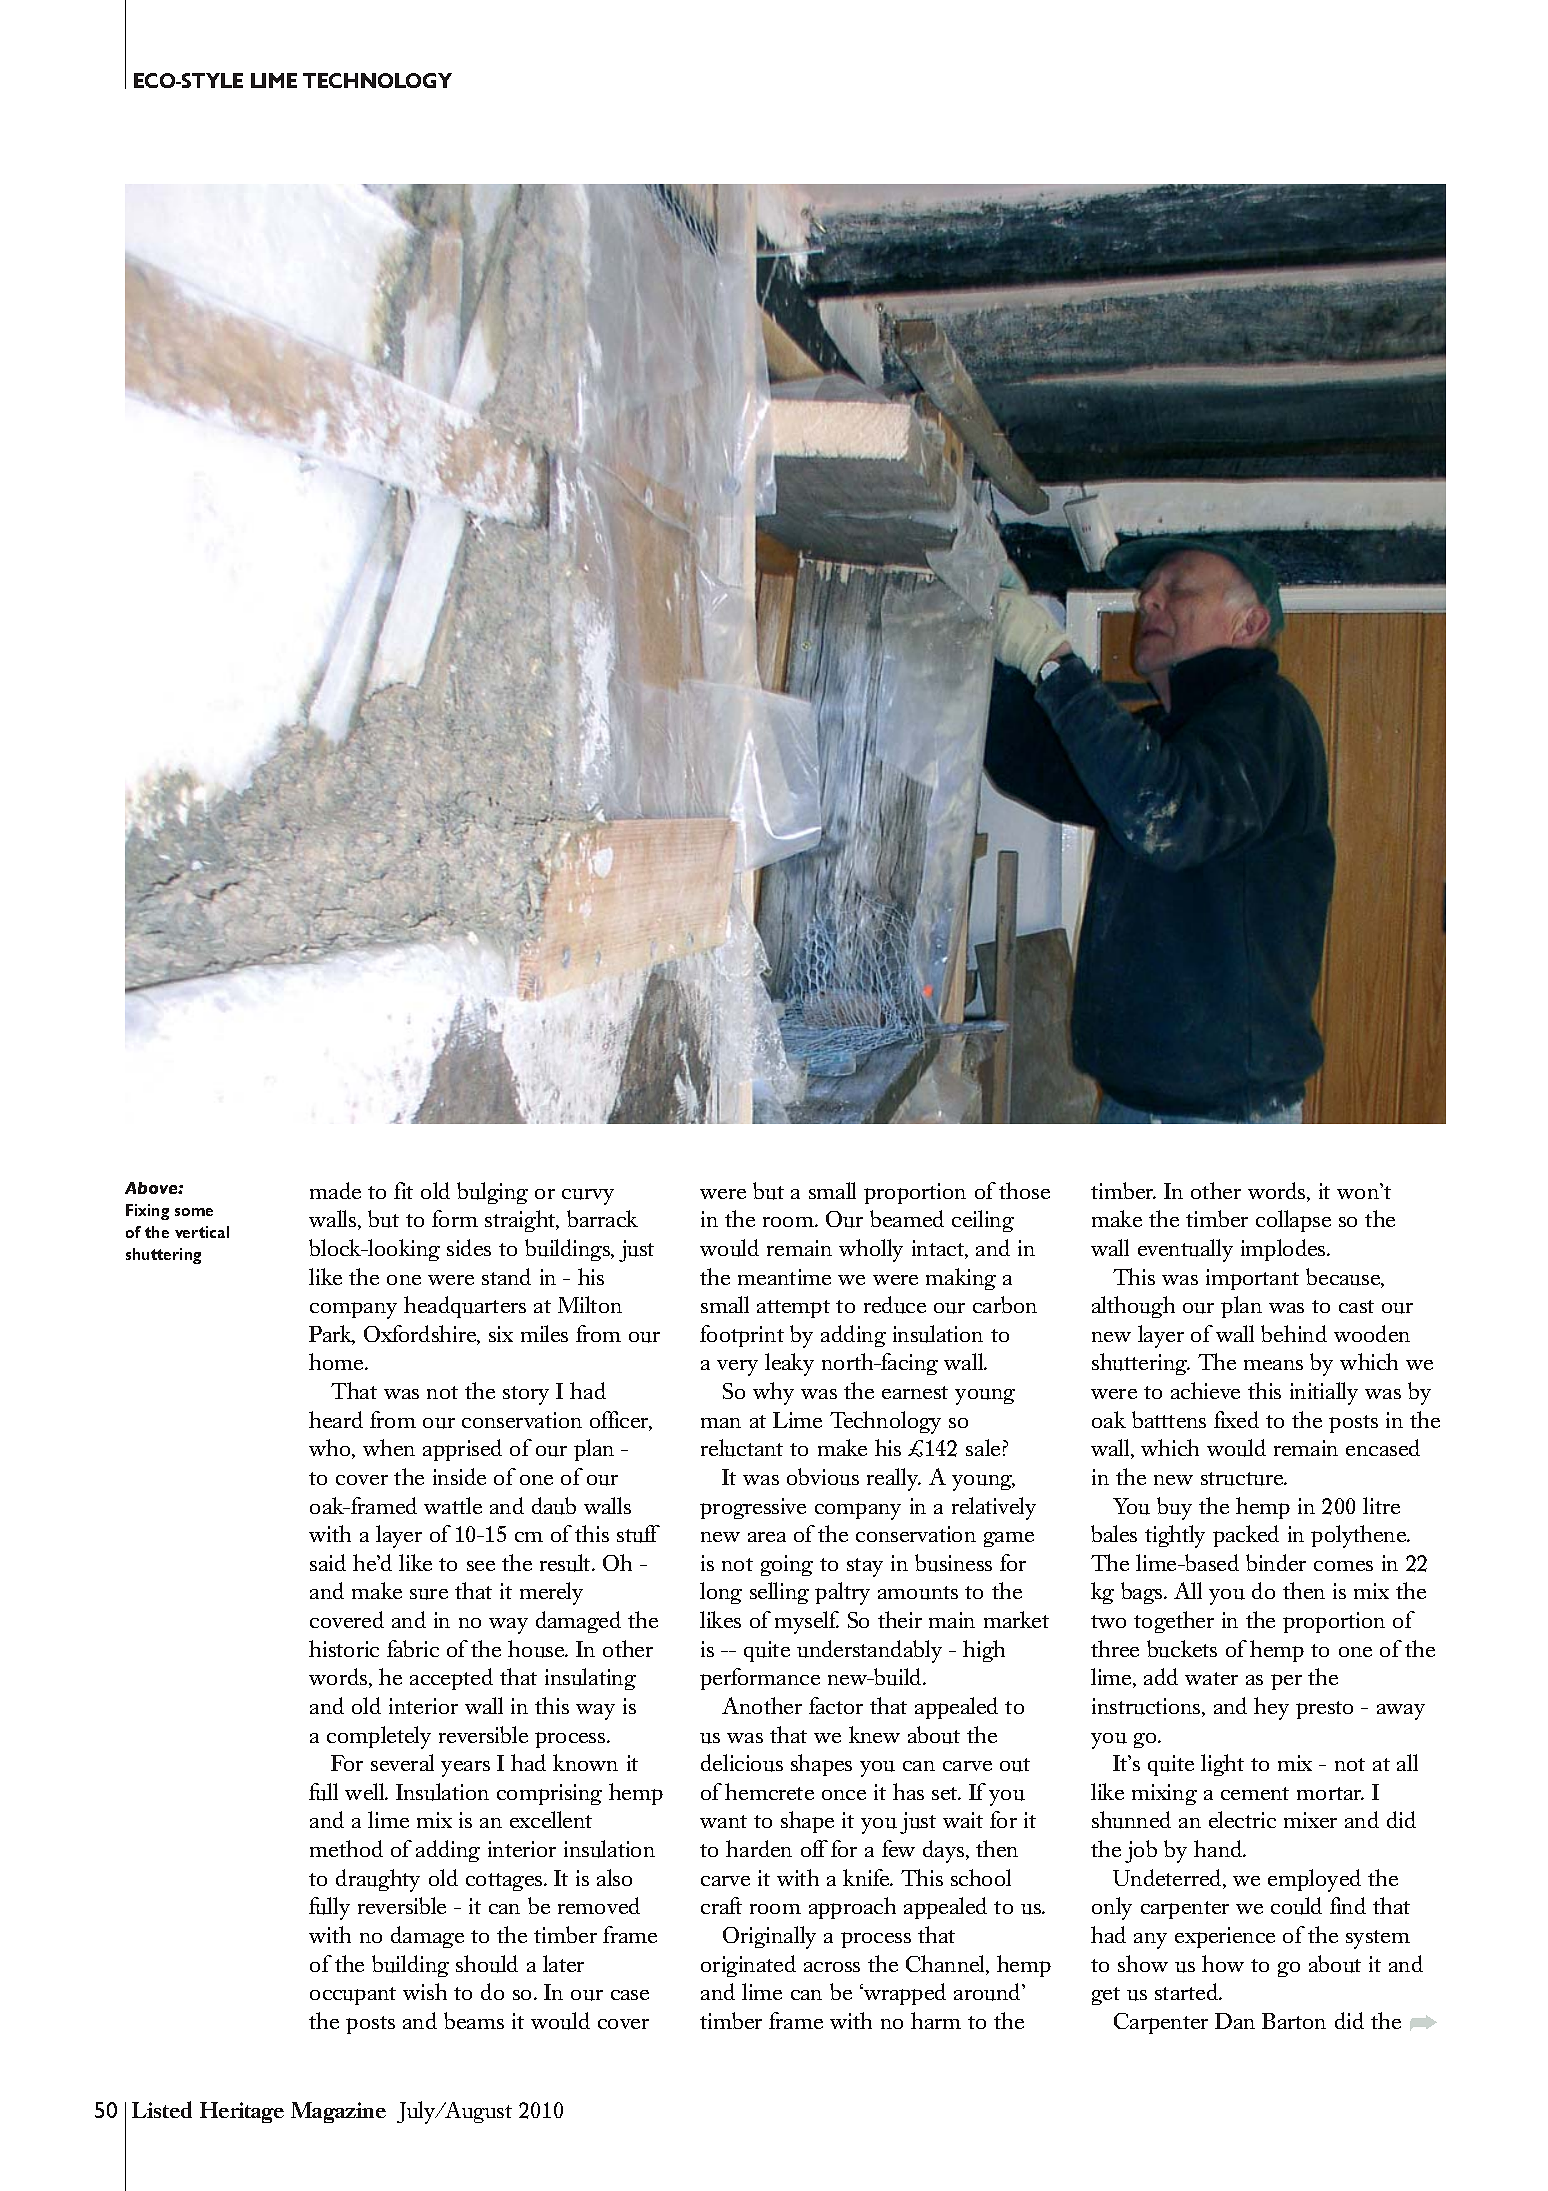 This image has width=1548, height=2191. I want to click on historic, so click(344, 1648).
